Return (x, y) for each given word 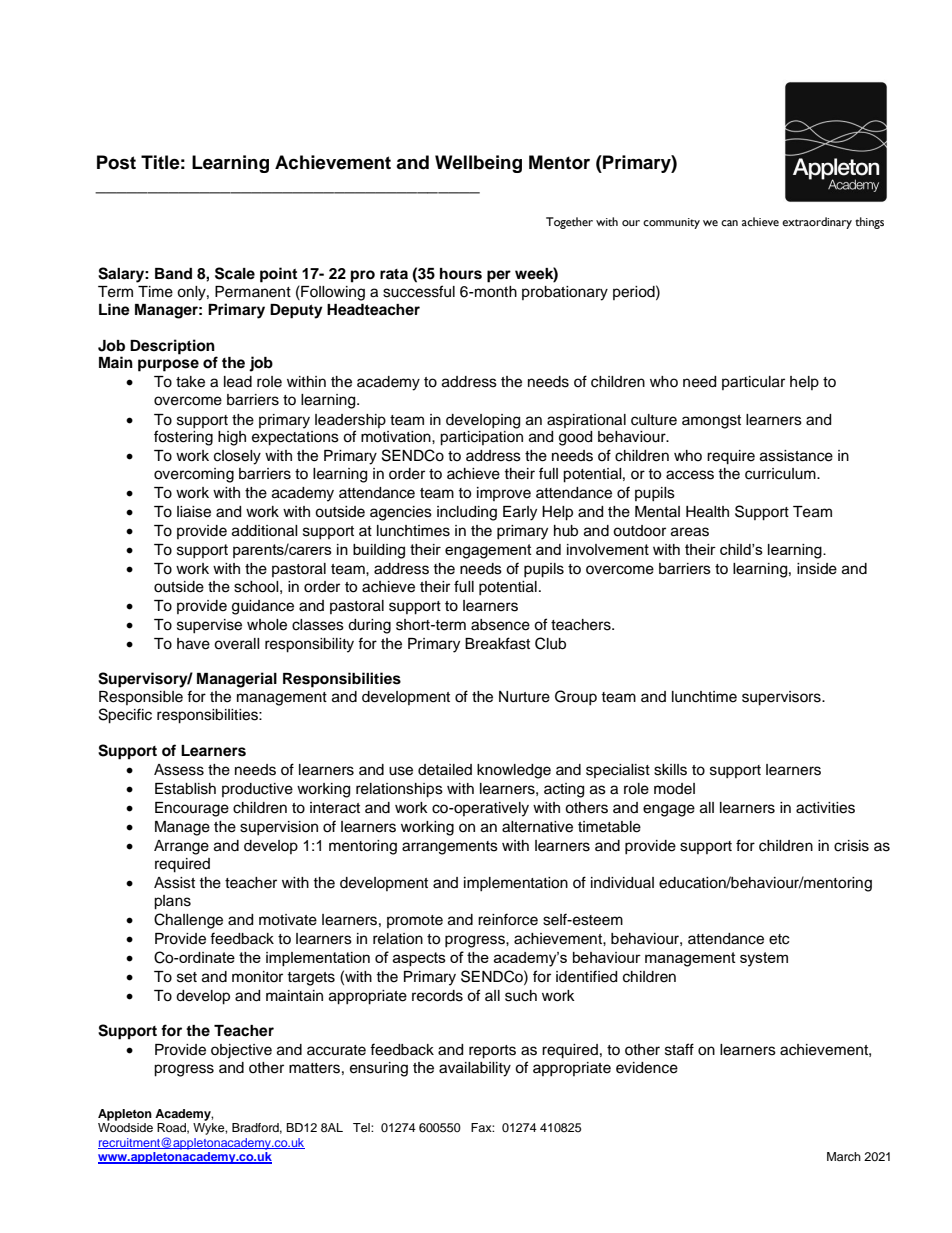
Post (116, 162)
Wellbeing (478, 164)
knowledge (514, 771)
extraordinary (817, 223)
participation (481, 438)
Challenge (188, 921)
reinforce (508, 919)
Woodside (125, 1127)
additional (265, 531)
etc (779, 939)
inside (817, 569)
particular (753, 383)
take (190, 382)
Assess (179, 770)
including (467, 513)
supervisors (782, 698)
